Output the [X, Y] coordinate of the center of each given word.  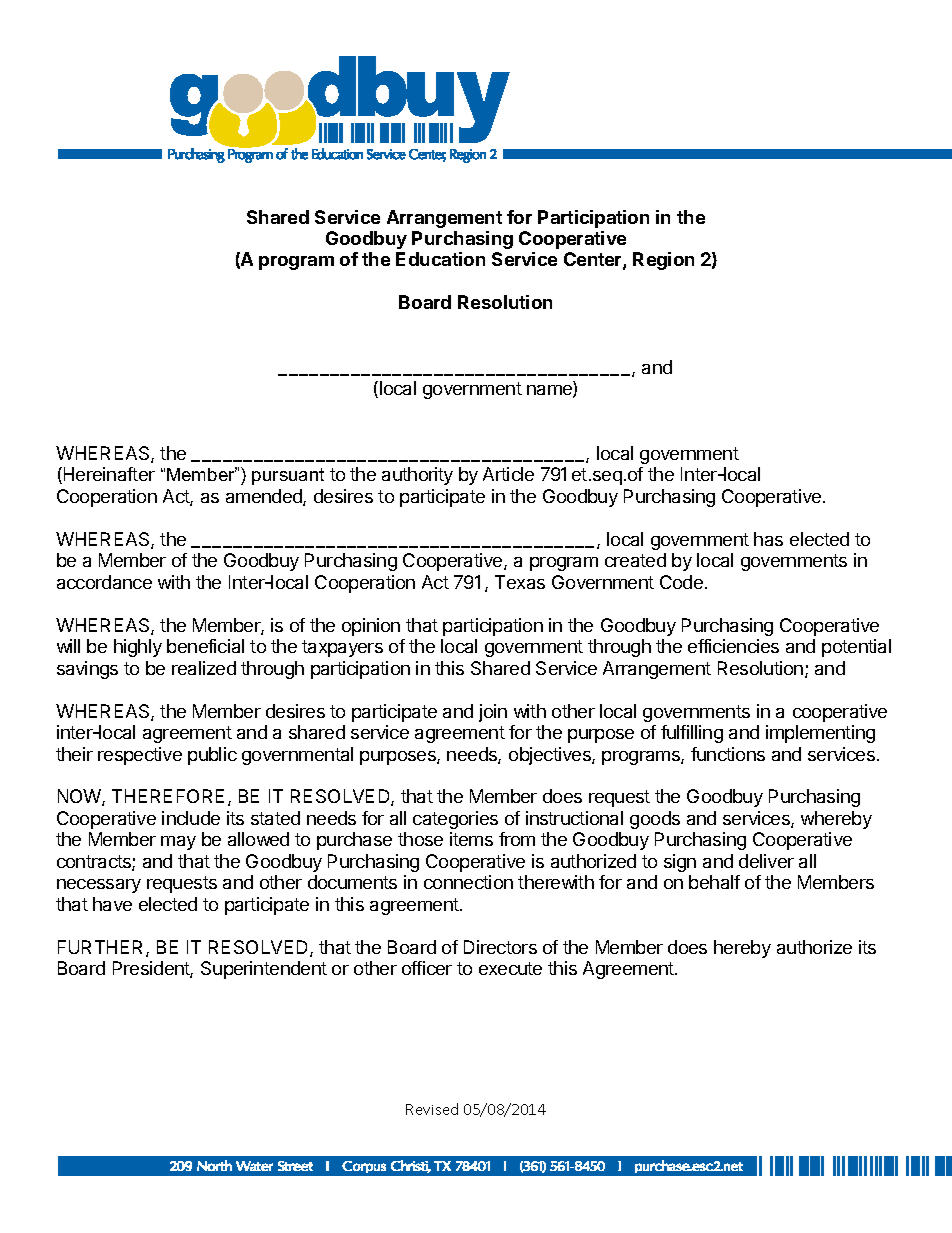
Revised [432, 1109]
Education [440, 259]
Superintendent [264, 970]
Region [663, 261]
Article [508, 474]
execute [510, 968]
